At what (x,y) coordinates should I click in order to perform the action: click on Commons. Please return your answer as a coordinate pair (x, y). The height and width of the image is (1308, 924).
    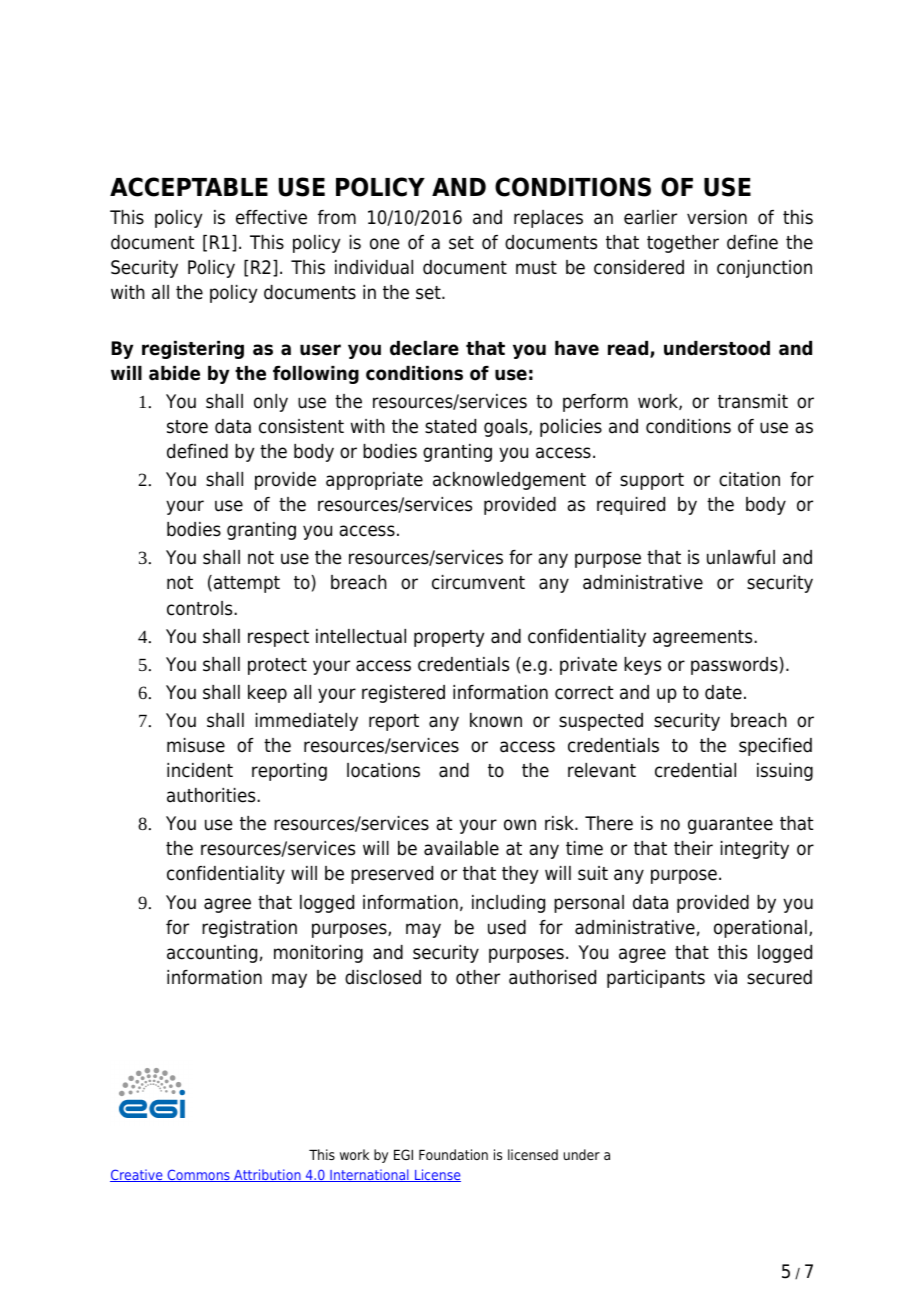
    Looking at the image, I should click on (198, 1175).
